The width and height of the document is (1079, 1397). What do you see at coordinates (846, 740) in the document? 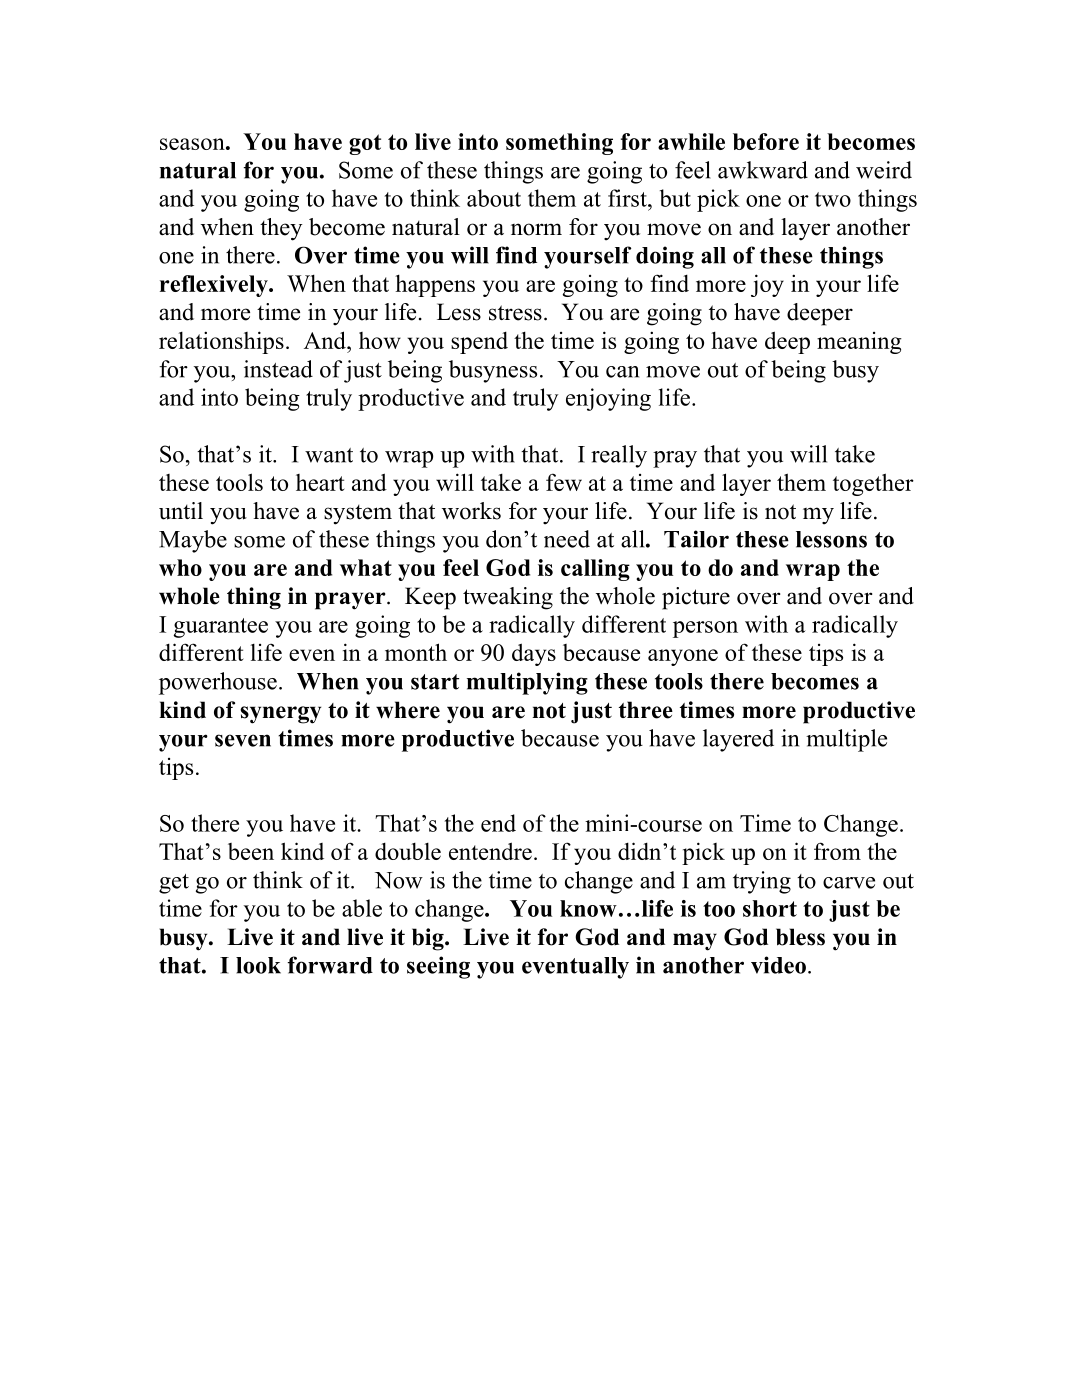
I see `multiple` at bounding box center [846, 740].
